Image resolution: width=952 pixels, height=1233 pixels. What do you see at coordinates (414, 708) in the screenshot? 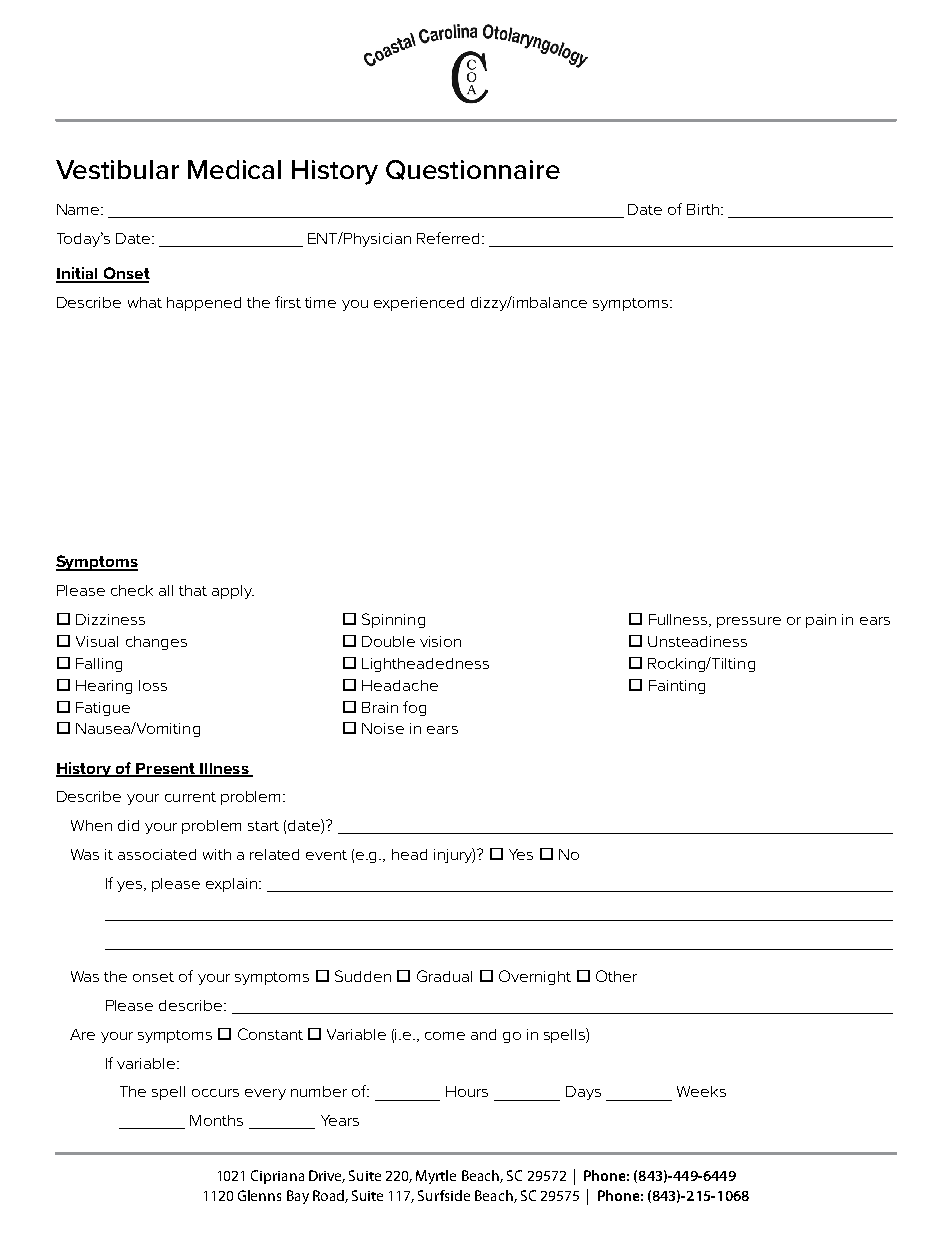
I see `fog` at bounding box center [414, 708].
